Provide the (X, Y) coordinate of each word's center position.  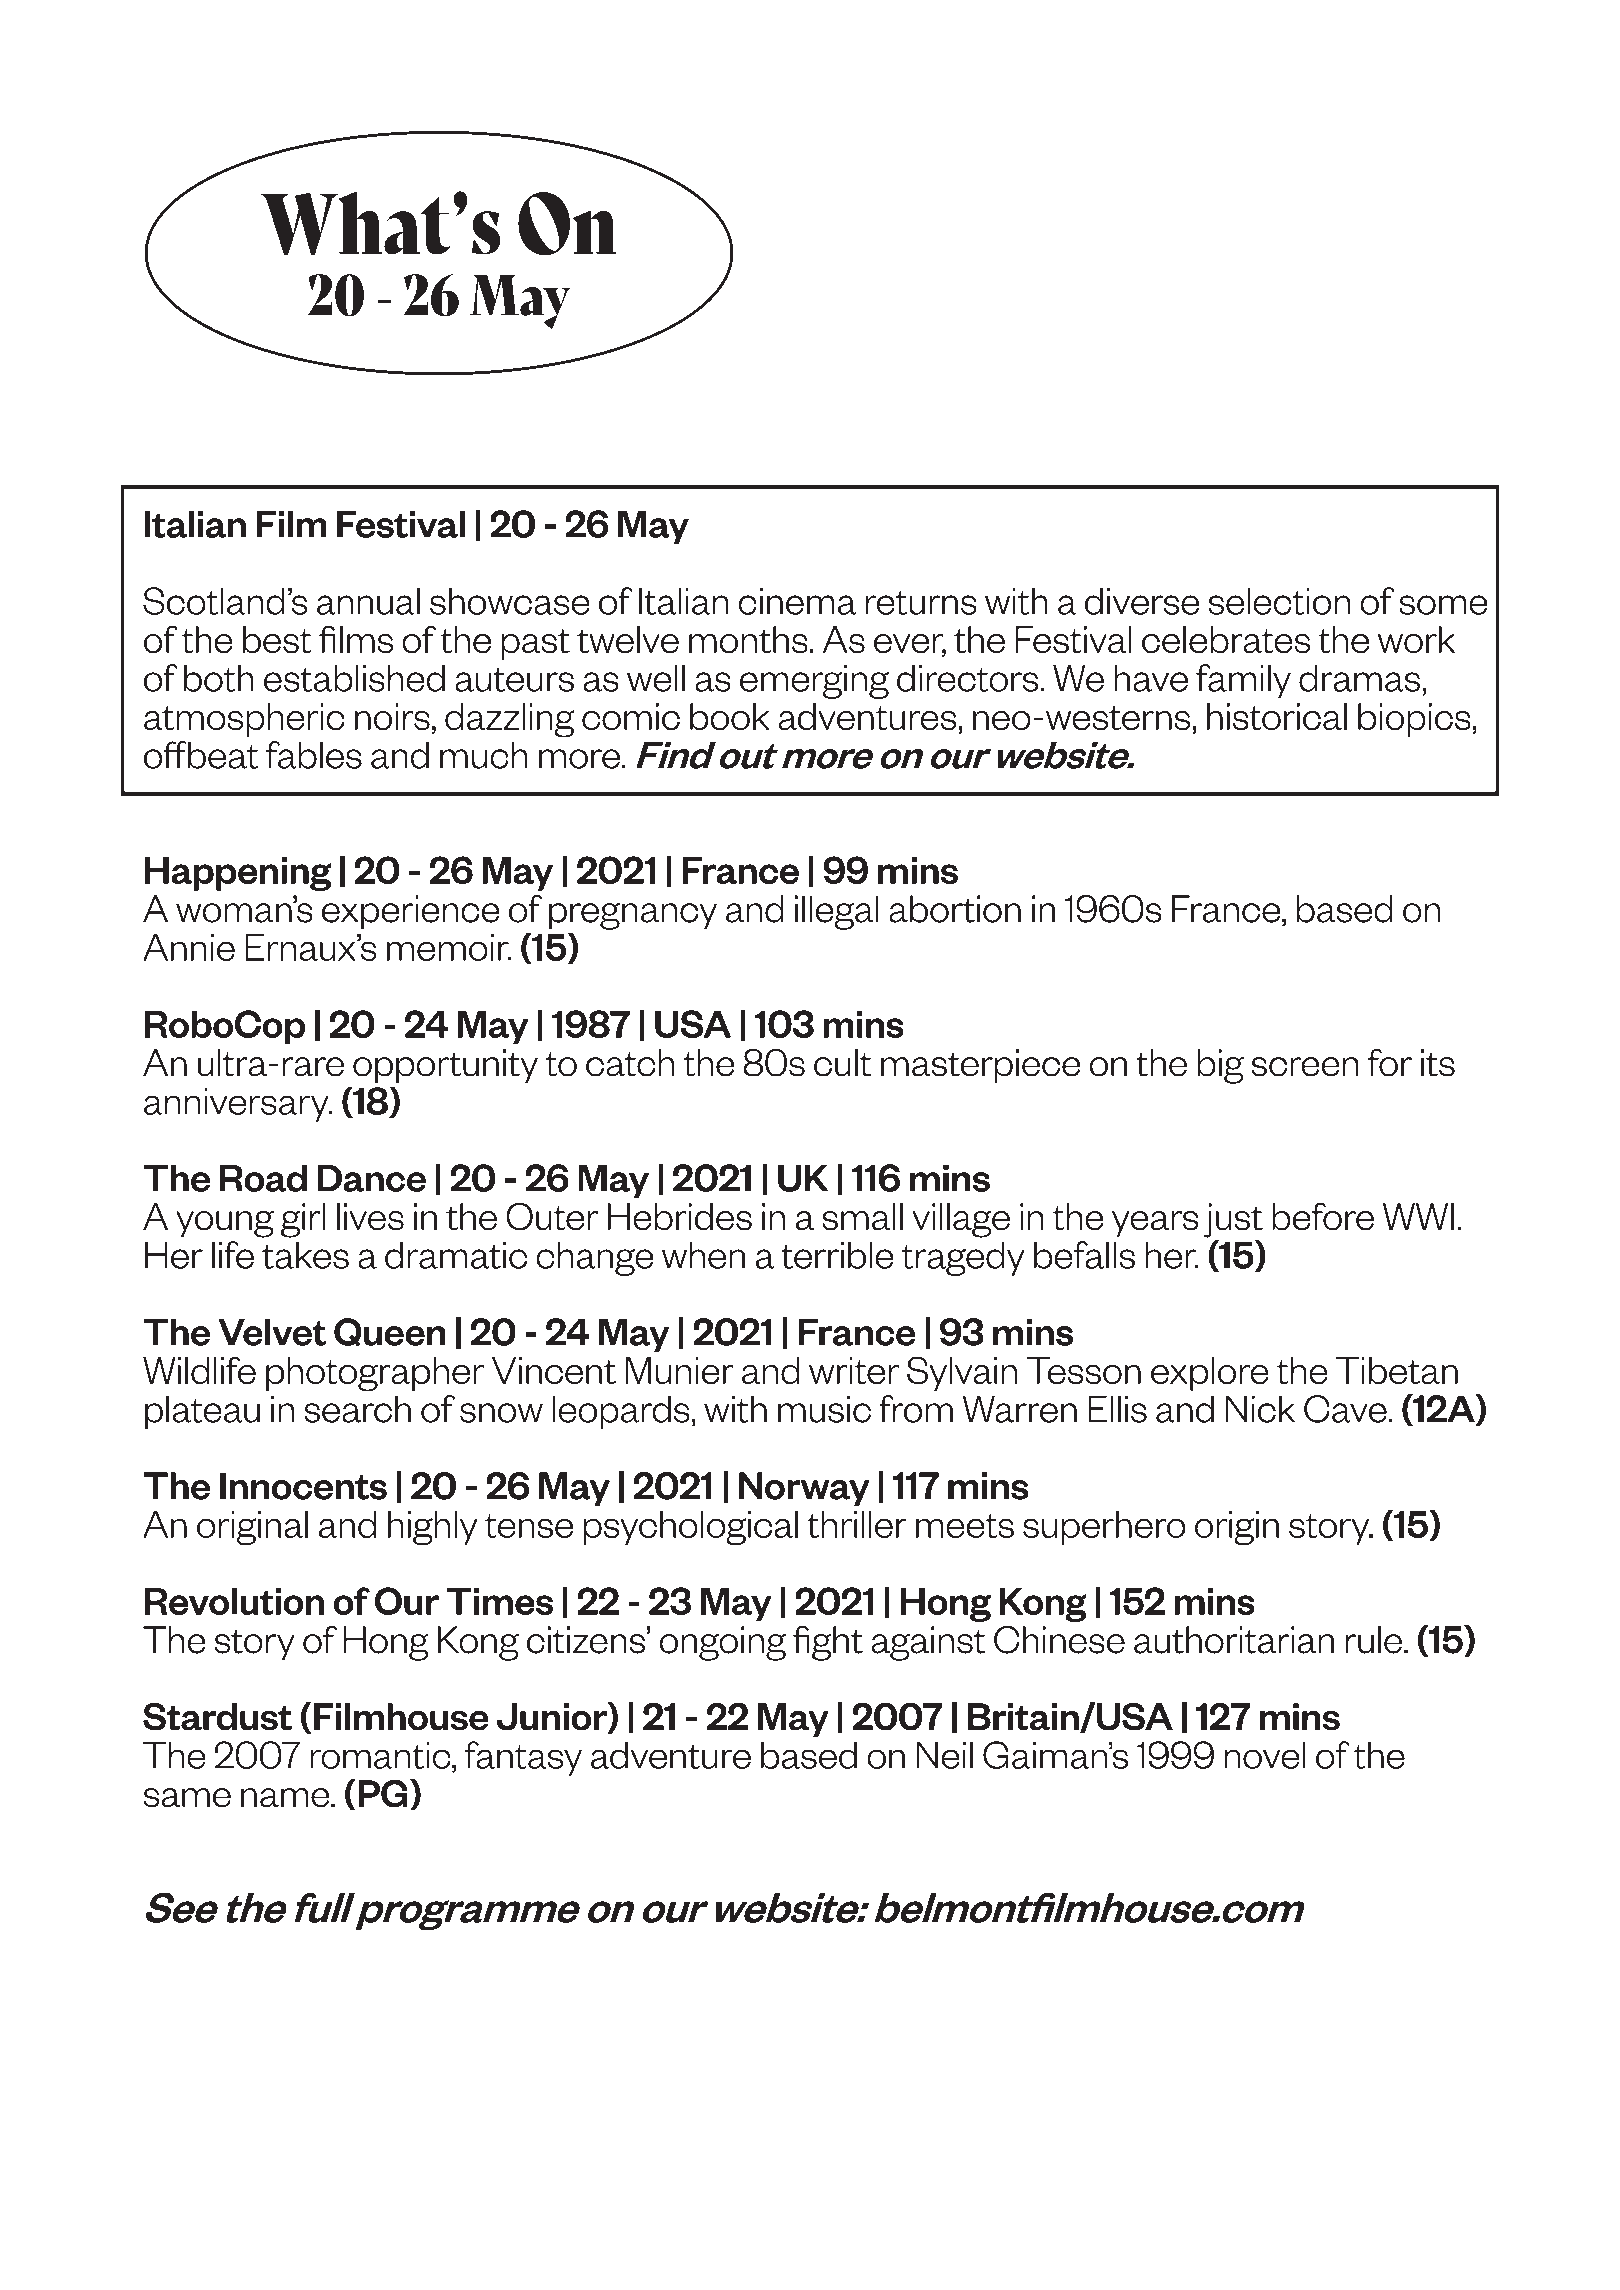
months (748, 640)
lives (370, 1217)
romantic (381, 1755)
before (1323, 1216)
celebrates (1226, 640)
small (862, 1217)
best (277, 640)
